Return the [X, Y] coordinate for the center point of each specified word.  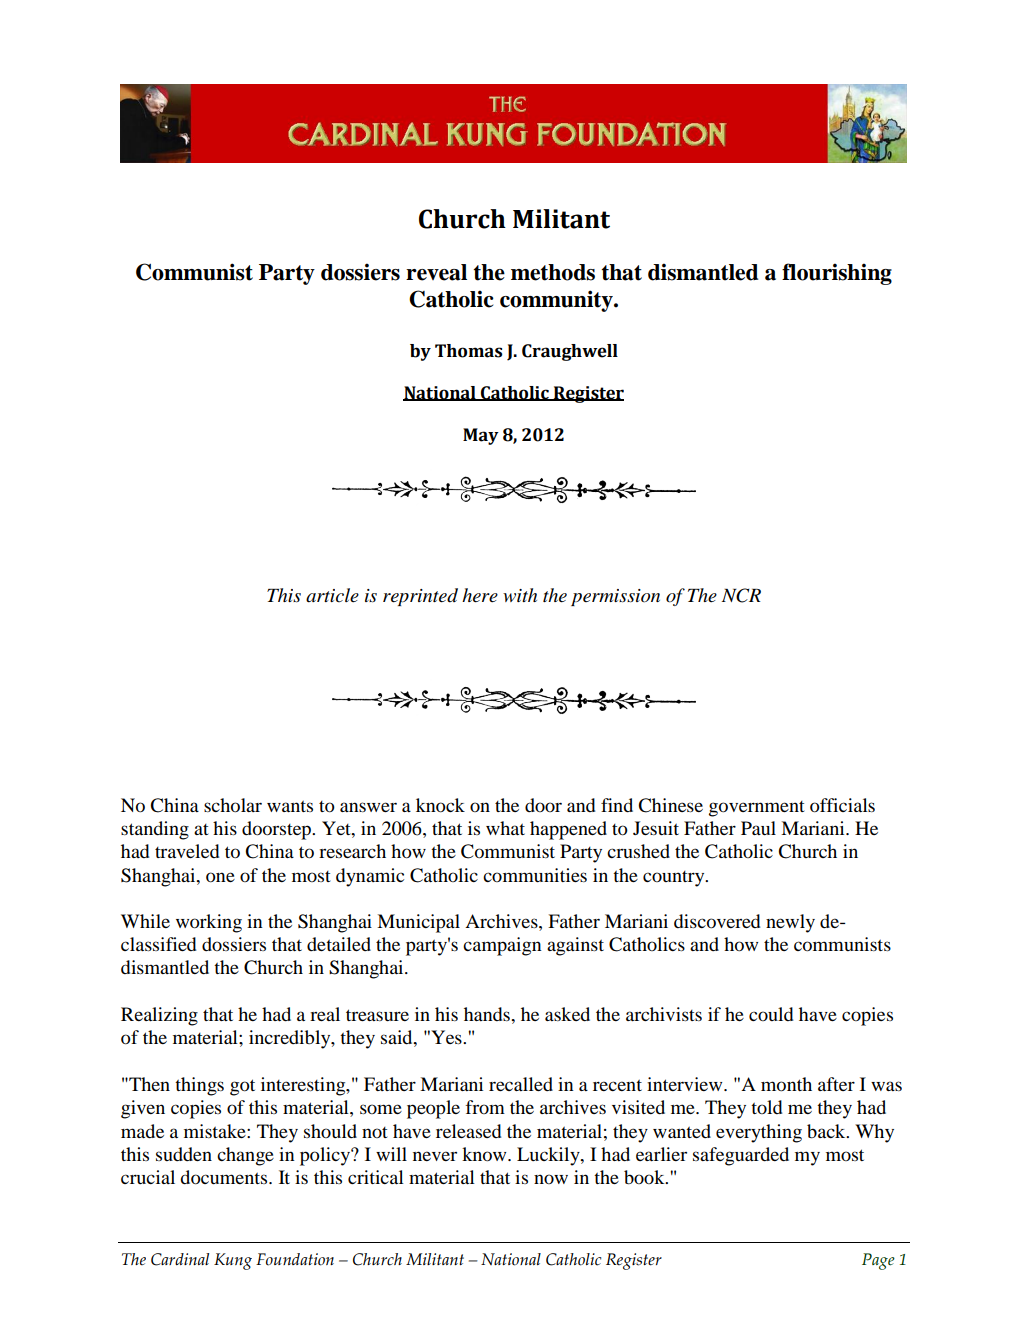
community [557, 301]
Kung [233, 1261]
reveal [436, 272]
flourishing [837, 274]
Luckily [549, 1156]
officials [842, 805]
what [505, 828]
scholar [233, 805]
